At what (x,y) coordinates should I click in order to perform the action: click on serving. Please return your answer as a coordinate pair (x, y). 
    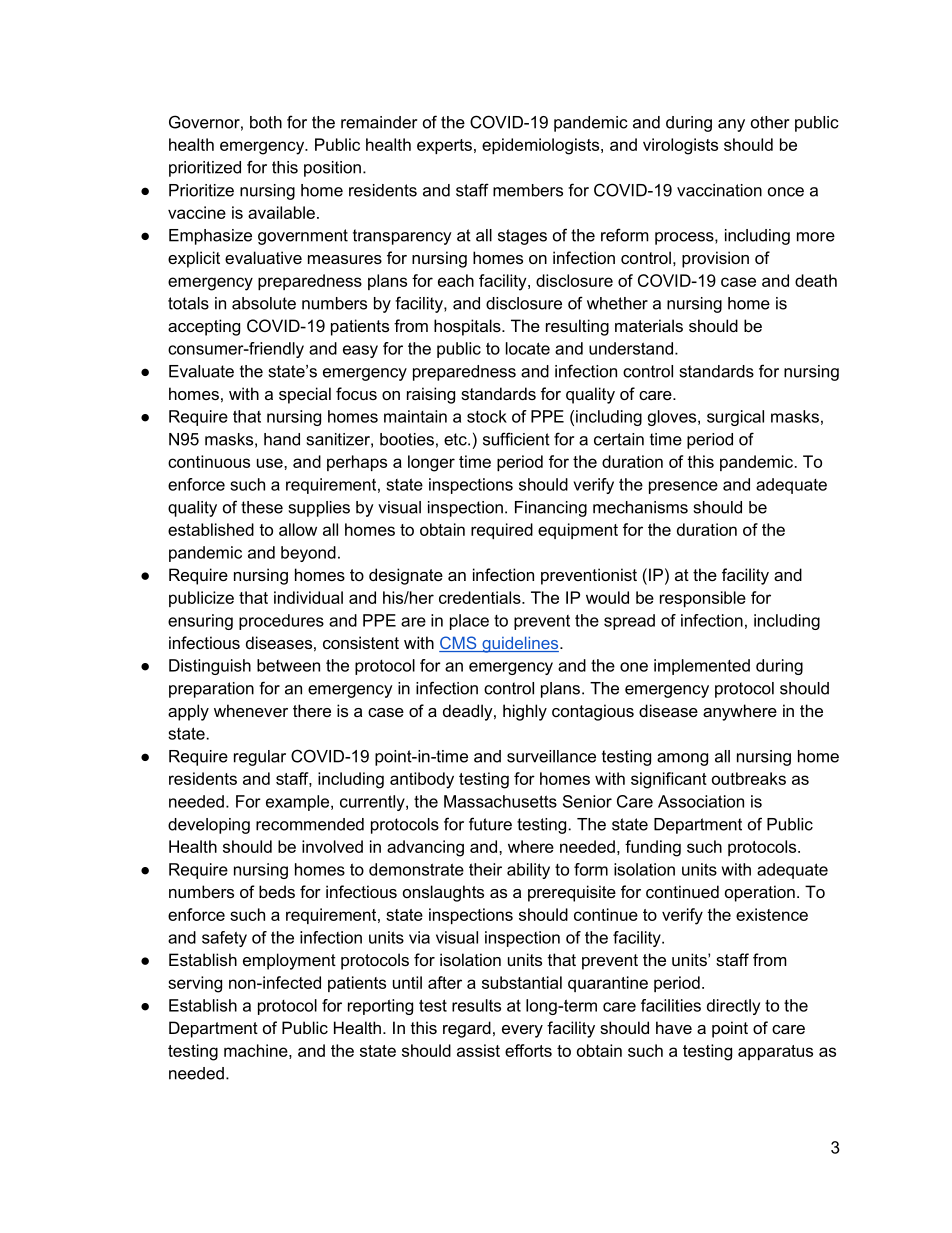
    Looking at the image, I should click on (195, 984).
